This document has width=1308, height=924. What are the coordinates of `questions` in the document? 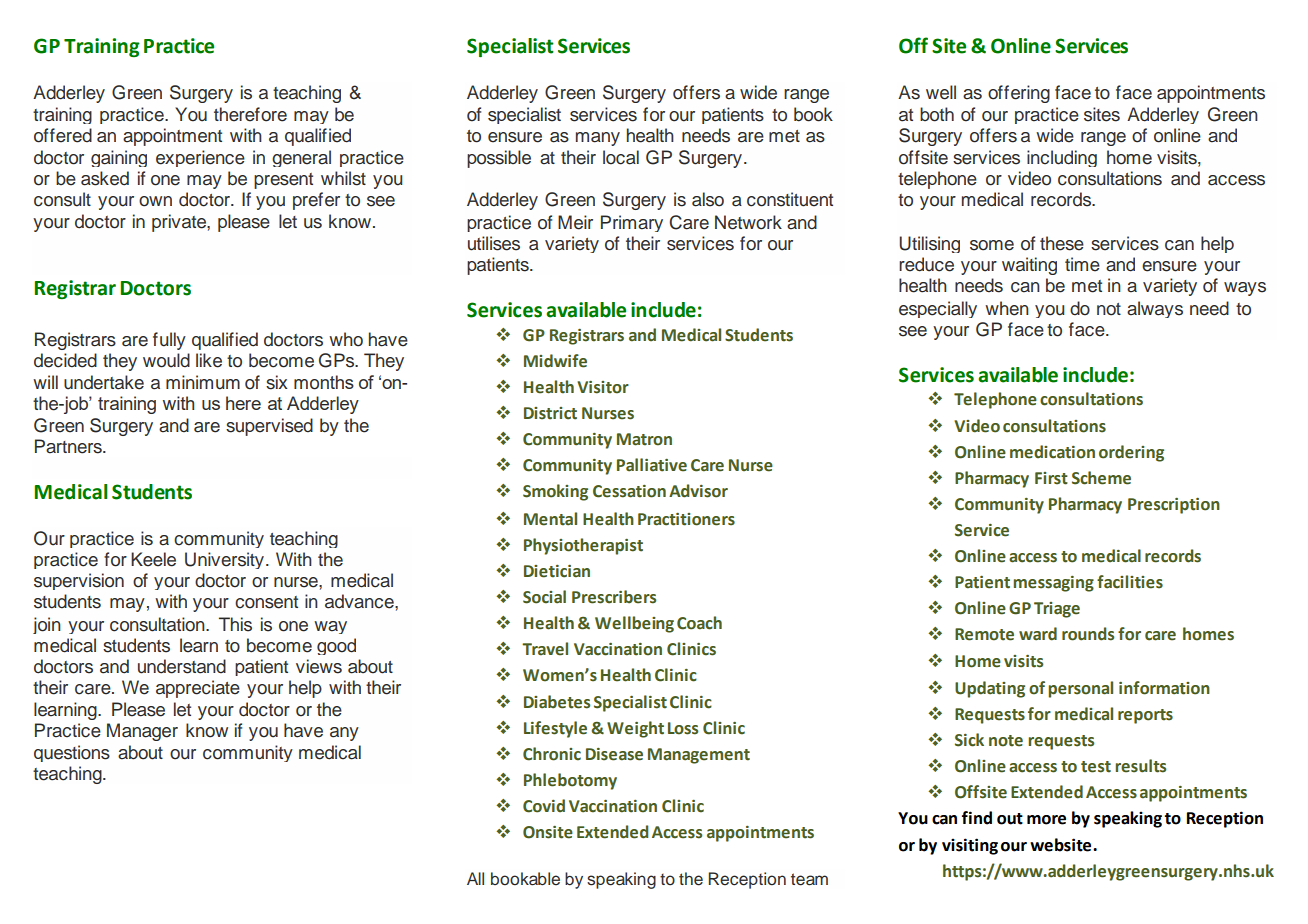 It's located at (72, 753).
